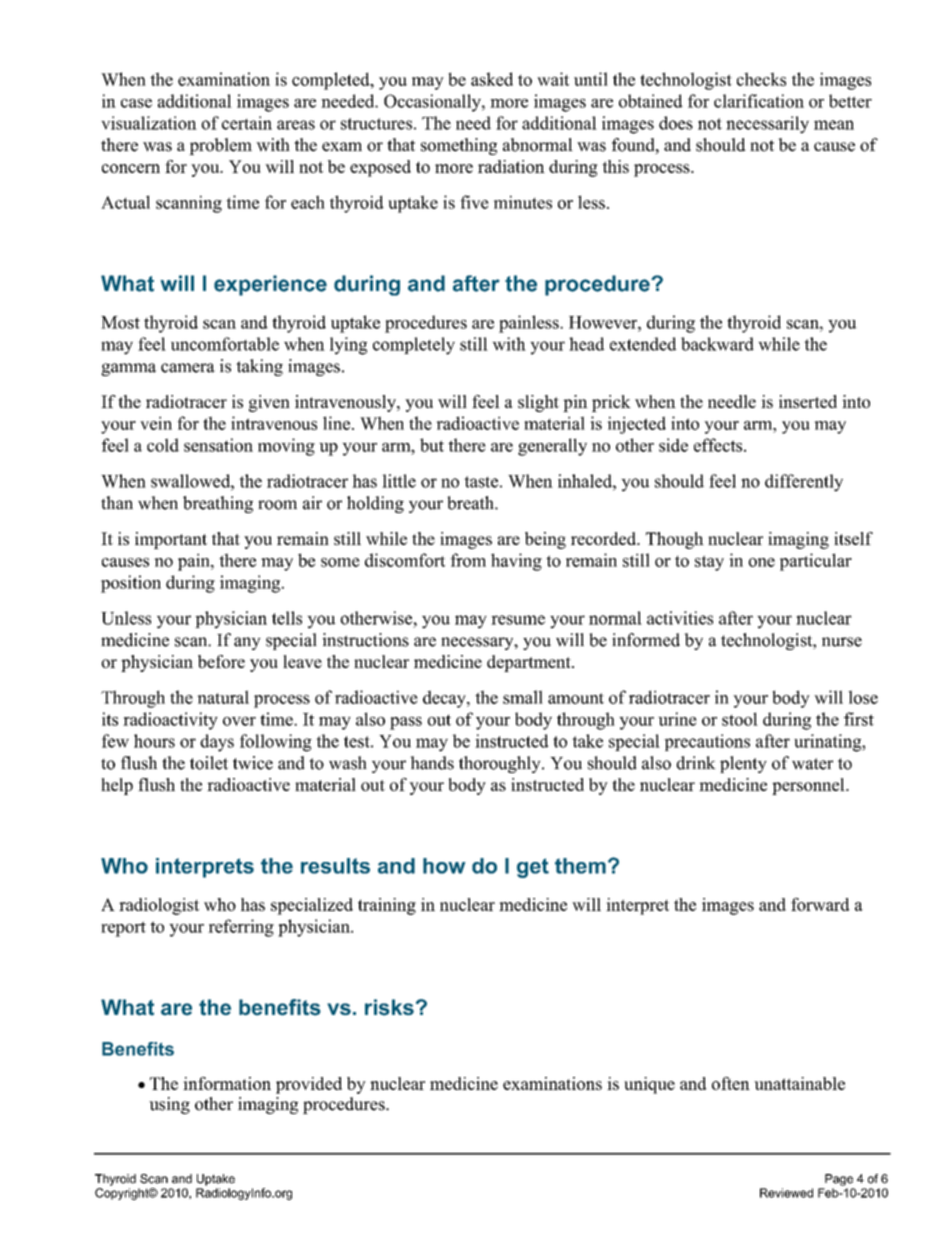  What do you see at coordinates (786, 1193) in the document?
I see `Reviewed` at bounding box center [786, 1193].
